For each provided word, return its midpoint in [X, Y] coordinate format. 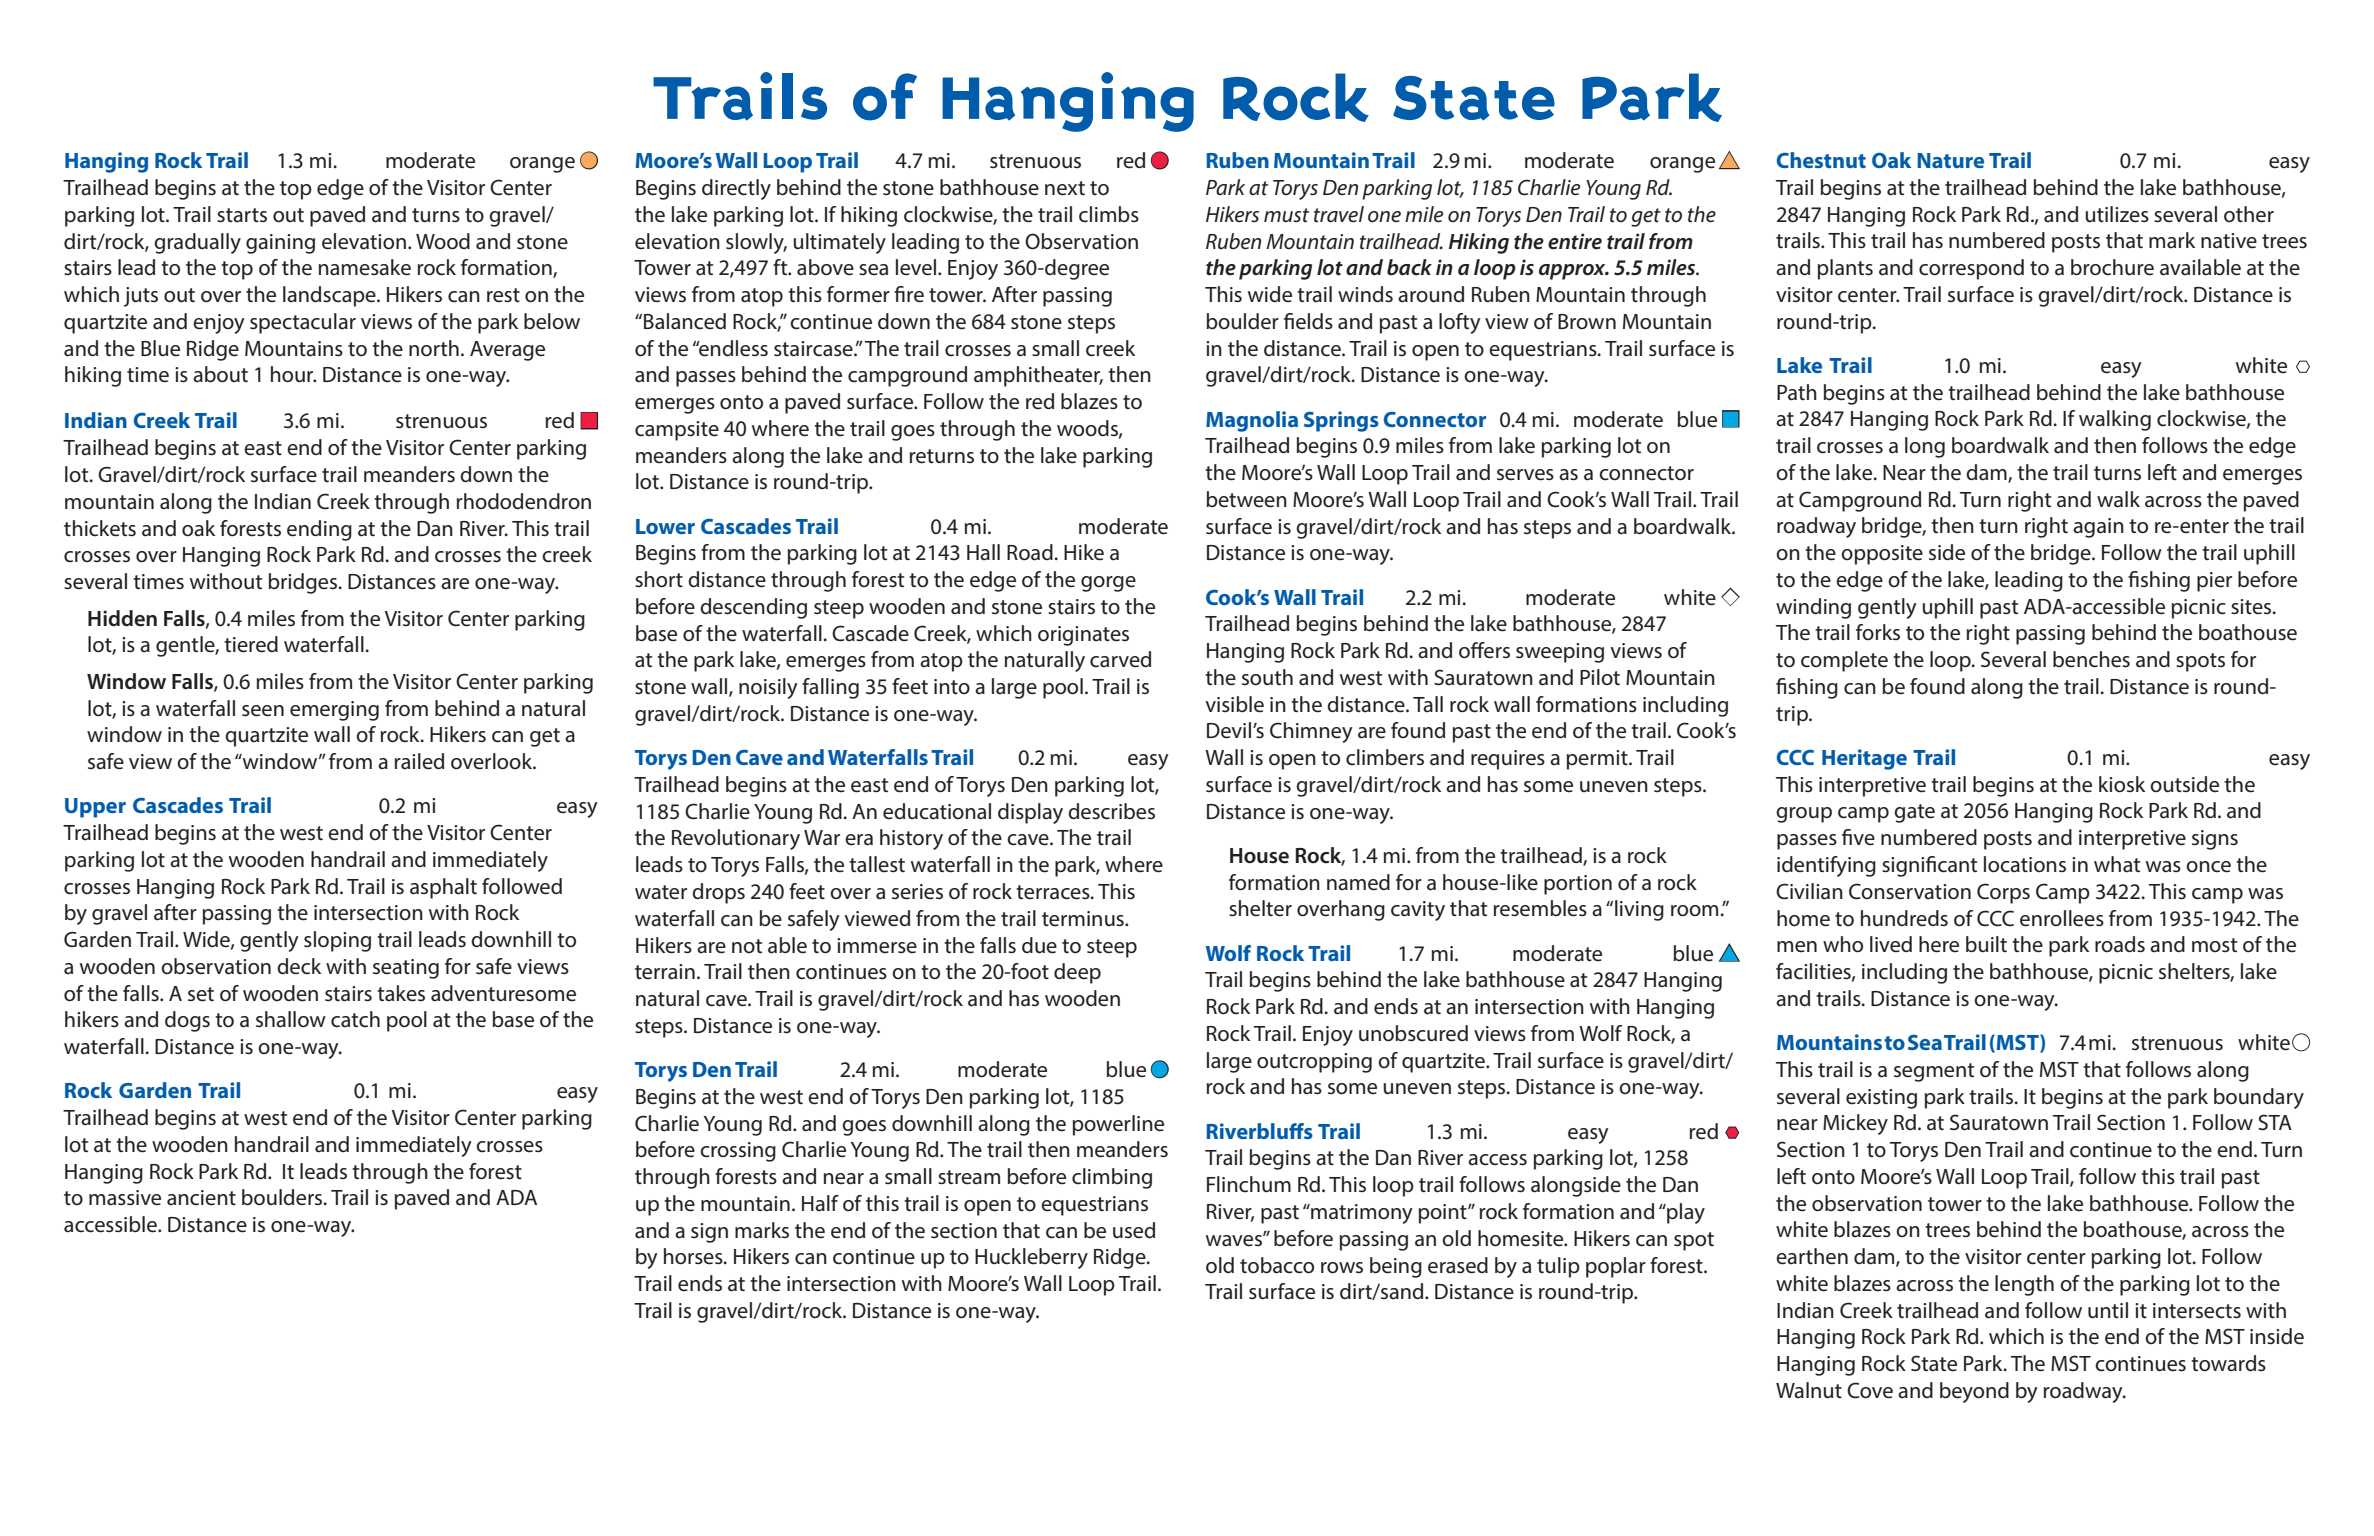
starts [242, 215]
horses [694, 1256]
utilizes [2117, 214]
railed [419, 761]
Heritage [1864, 759]
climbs [1109, 214]
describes [1111, 811]
